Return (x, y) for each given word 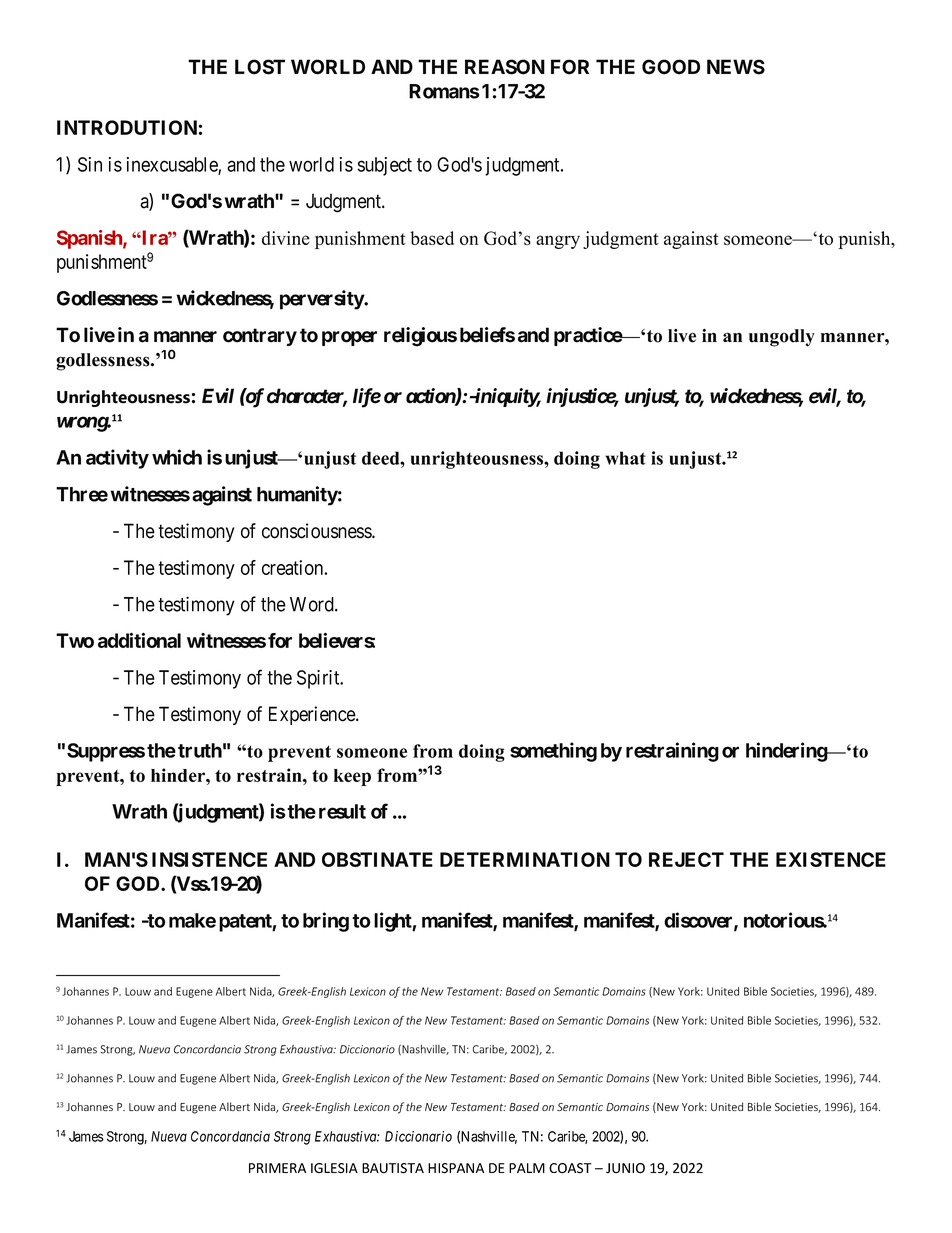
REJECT (686, 859)
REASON (505, 67)
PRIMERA (277, 1168)
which (177, 457)
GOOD (671, 67)
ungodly (782, 338)
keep (352, 777)
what (625, 458)
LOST (260, 67)
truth (200, 750)
